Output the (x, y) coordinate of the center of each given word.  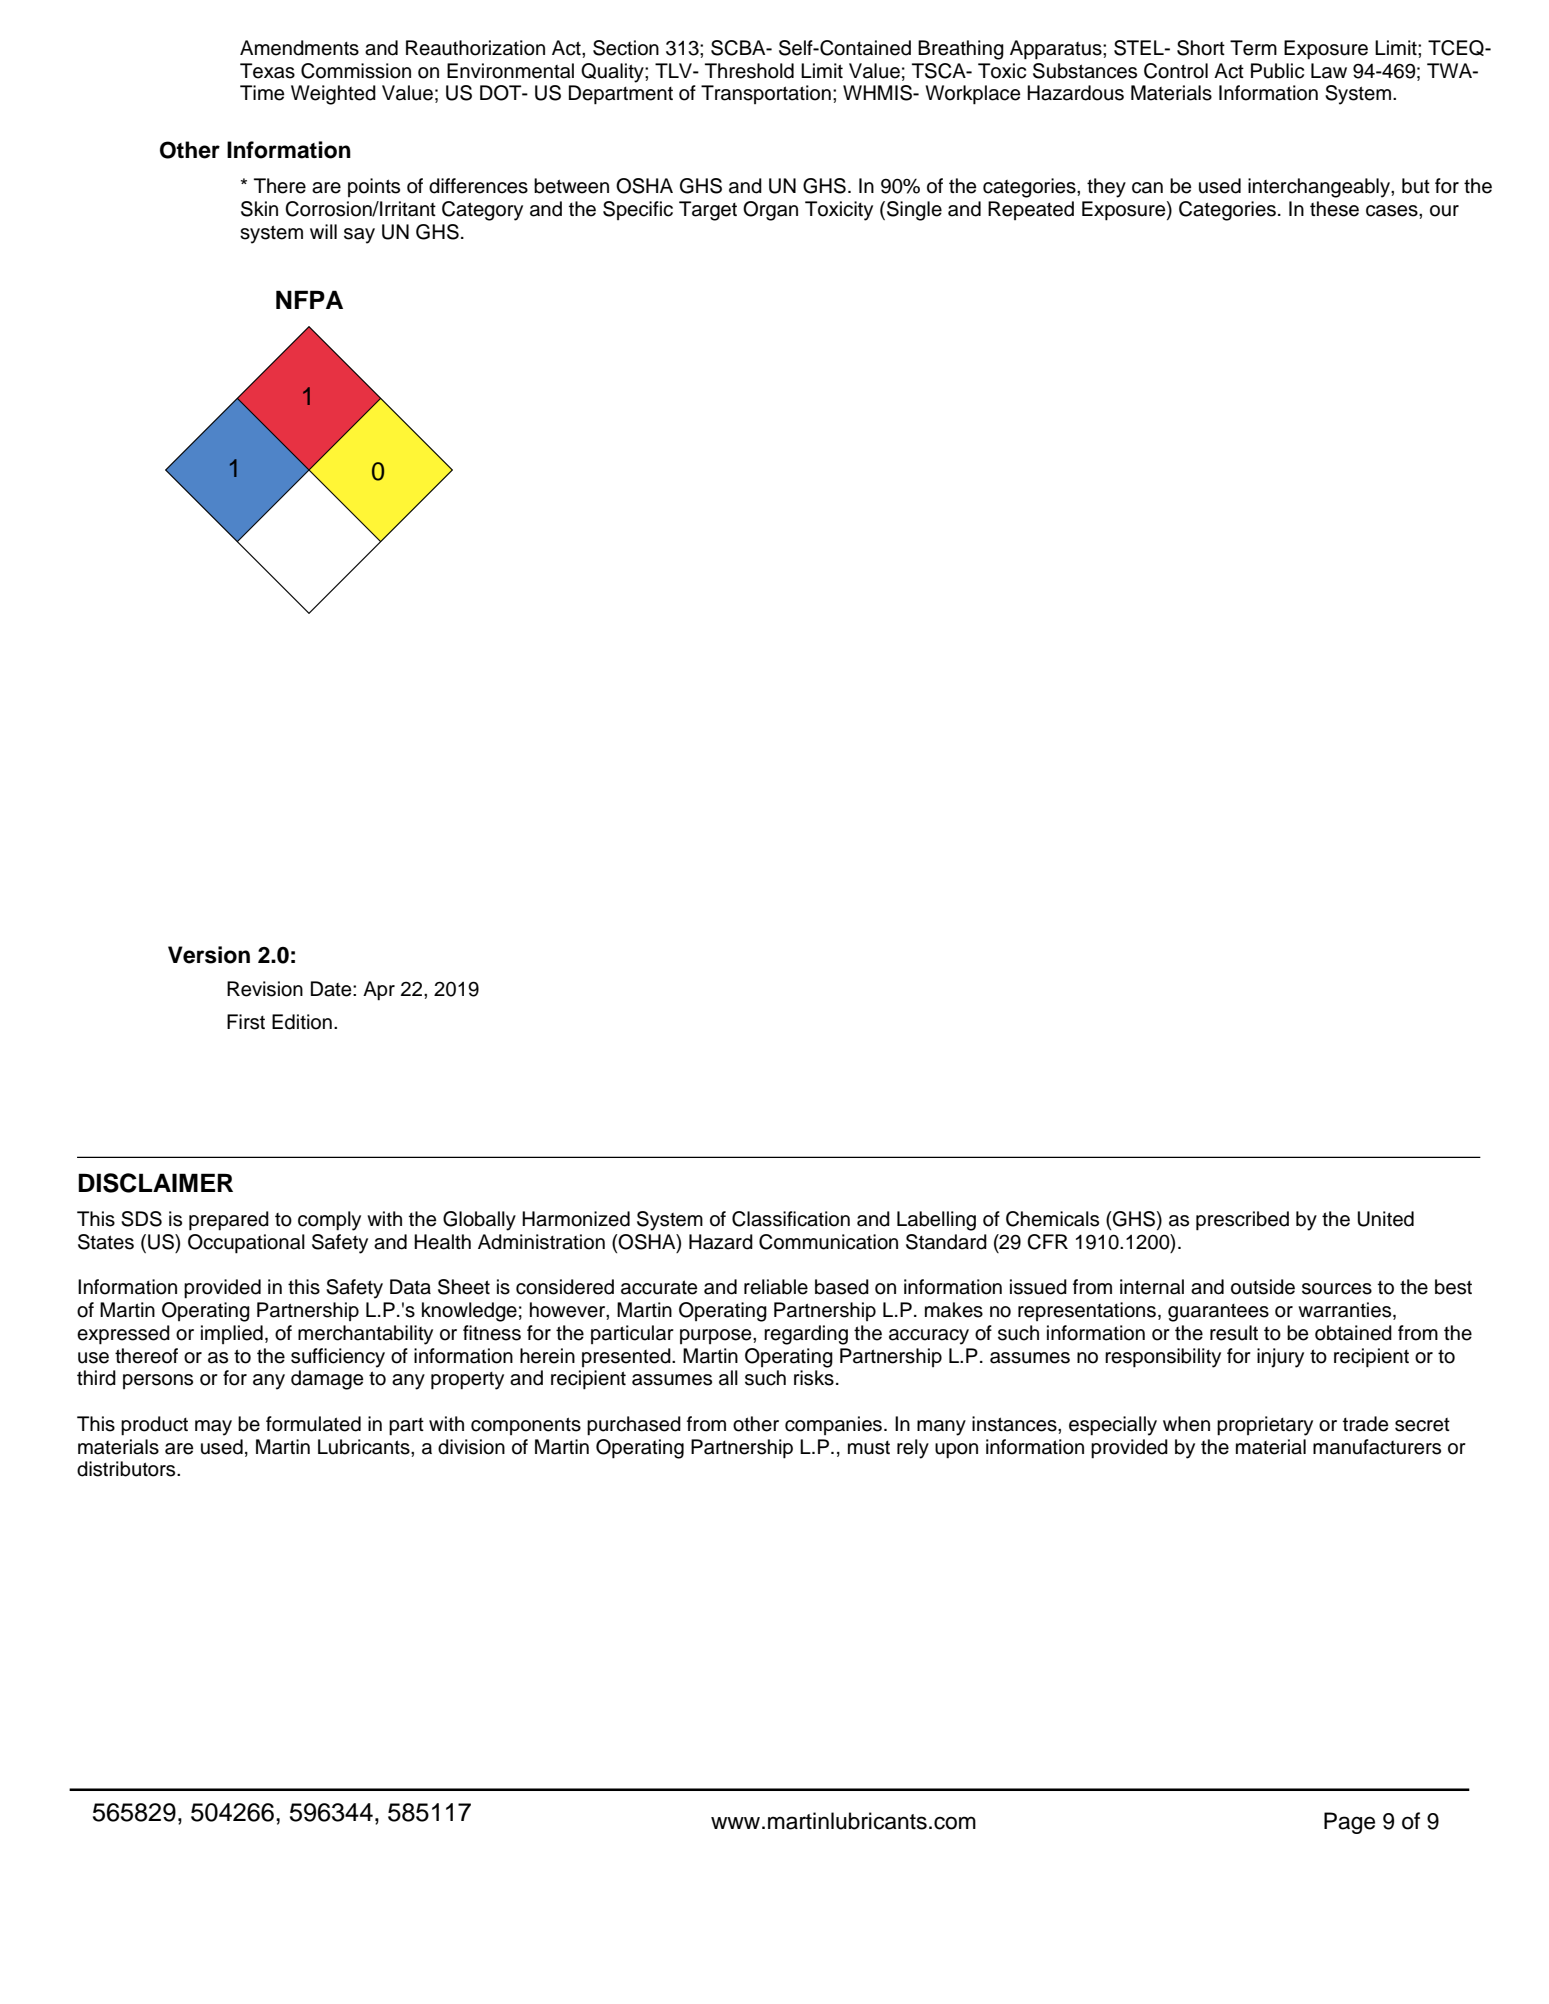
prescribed (1242, 1221)
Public (1277, 71)
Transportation (766, 94)
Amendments (299, 48)
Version (209, 955)
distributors (127, 1469)
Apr (379, 991)
